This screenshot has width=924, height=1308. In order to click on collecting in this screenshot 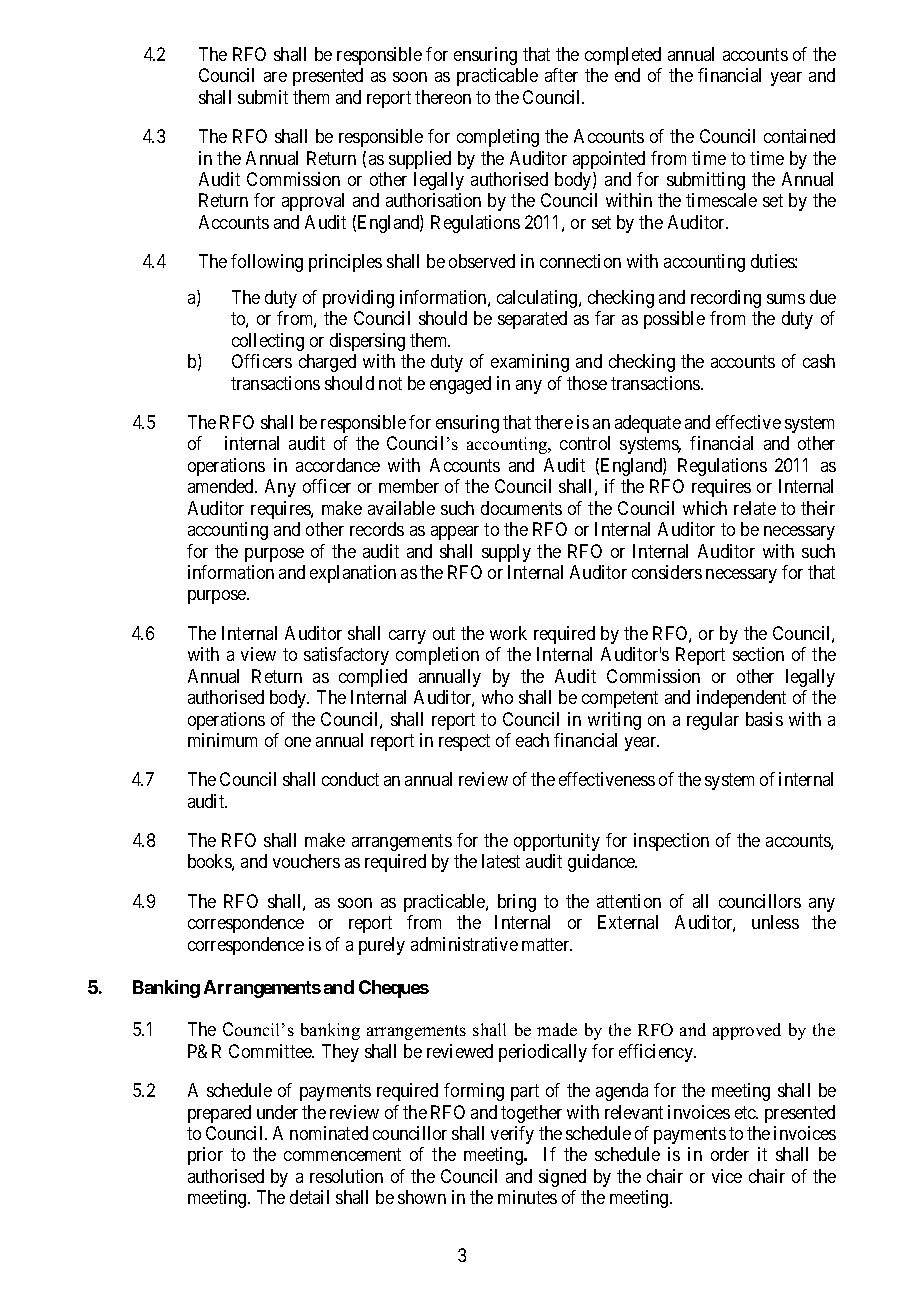, I will do `click(268, 342)`.
